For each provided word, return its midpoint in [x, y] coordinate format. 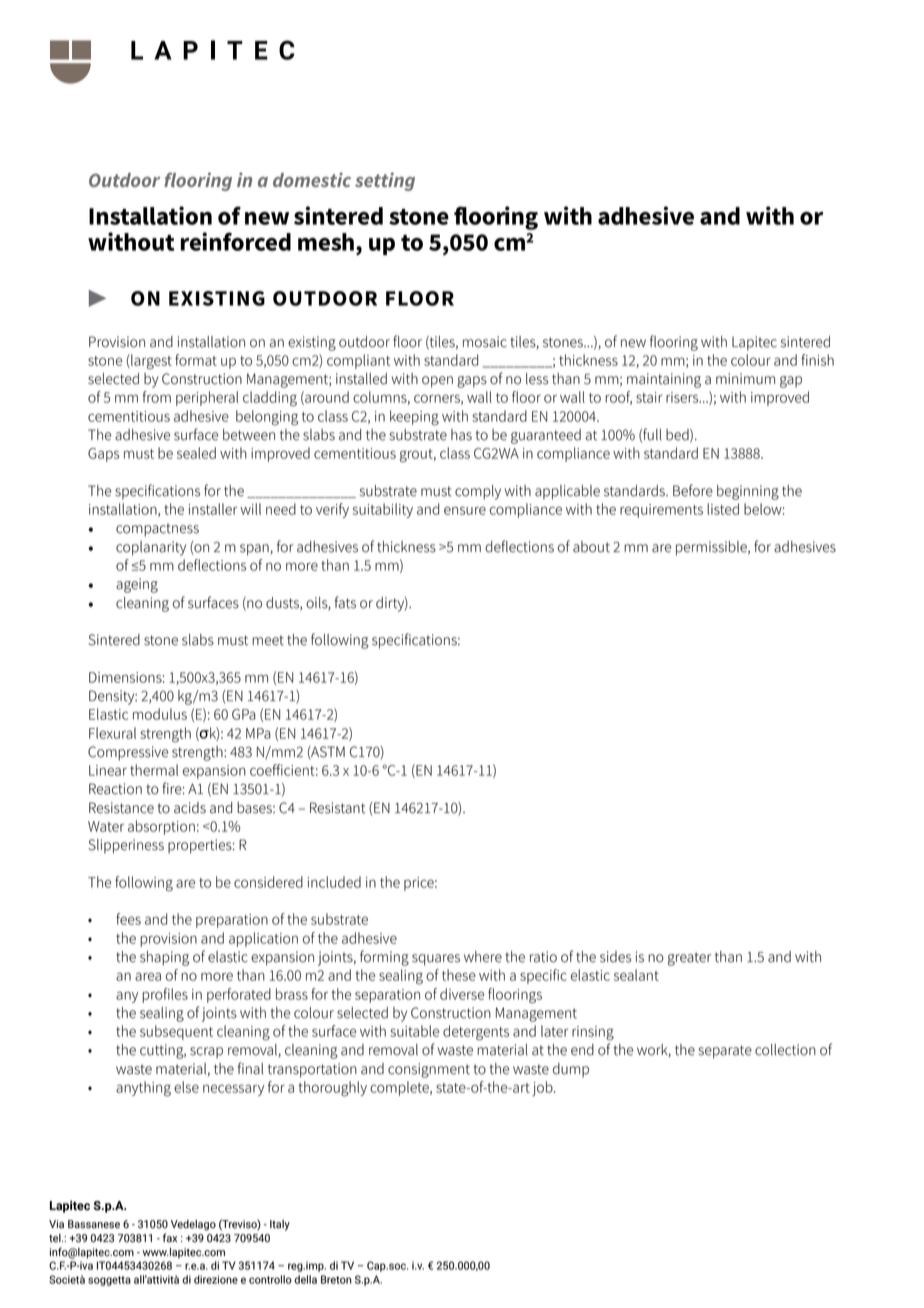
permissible [712, 548]
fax [170, 1238]
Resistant [337, 808]
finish [817, 360]
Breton [336, 1279]
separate [725, 1052]
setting [385, 181]
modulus [160, 714]
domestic [312, 179]
